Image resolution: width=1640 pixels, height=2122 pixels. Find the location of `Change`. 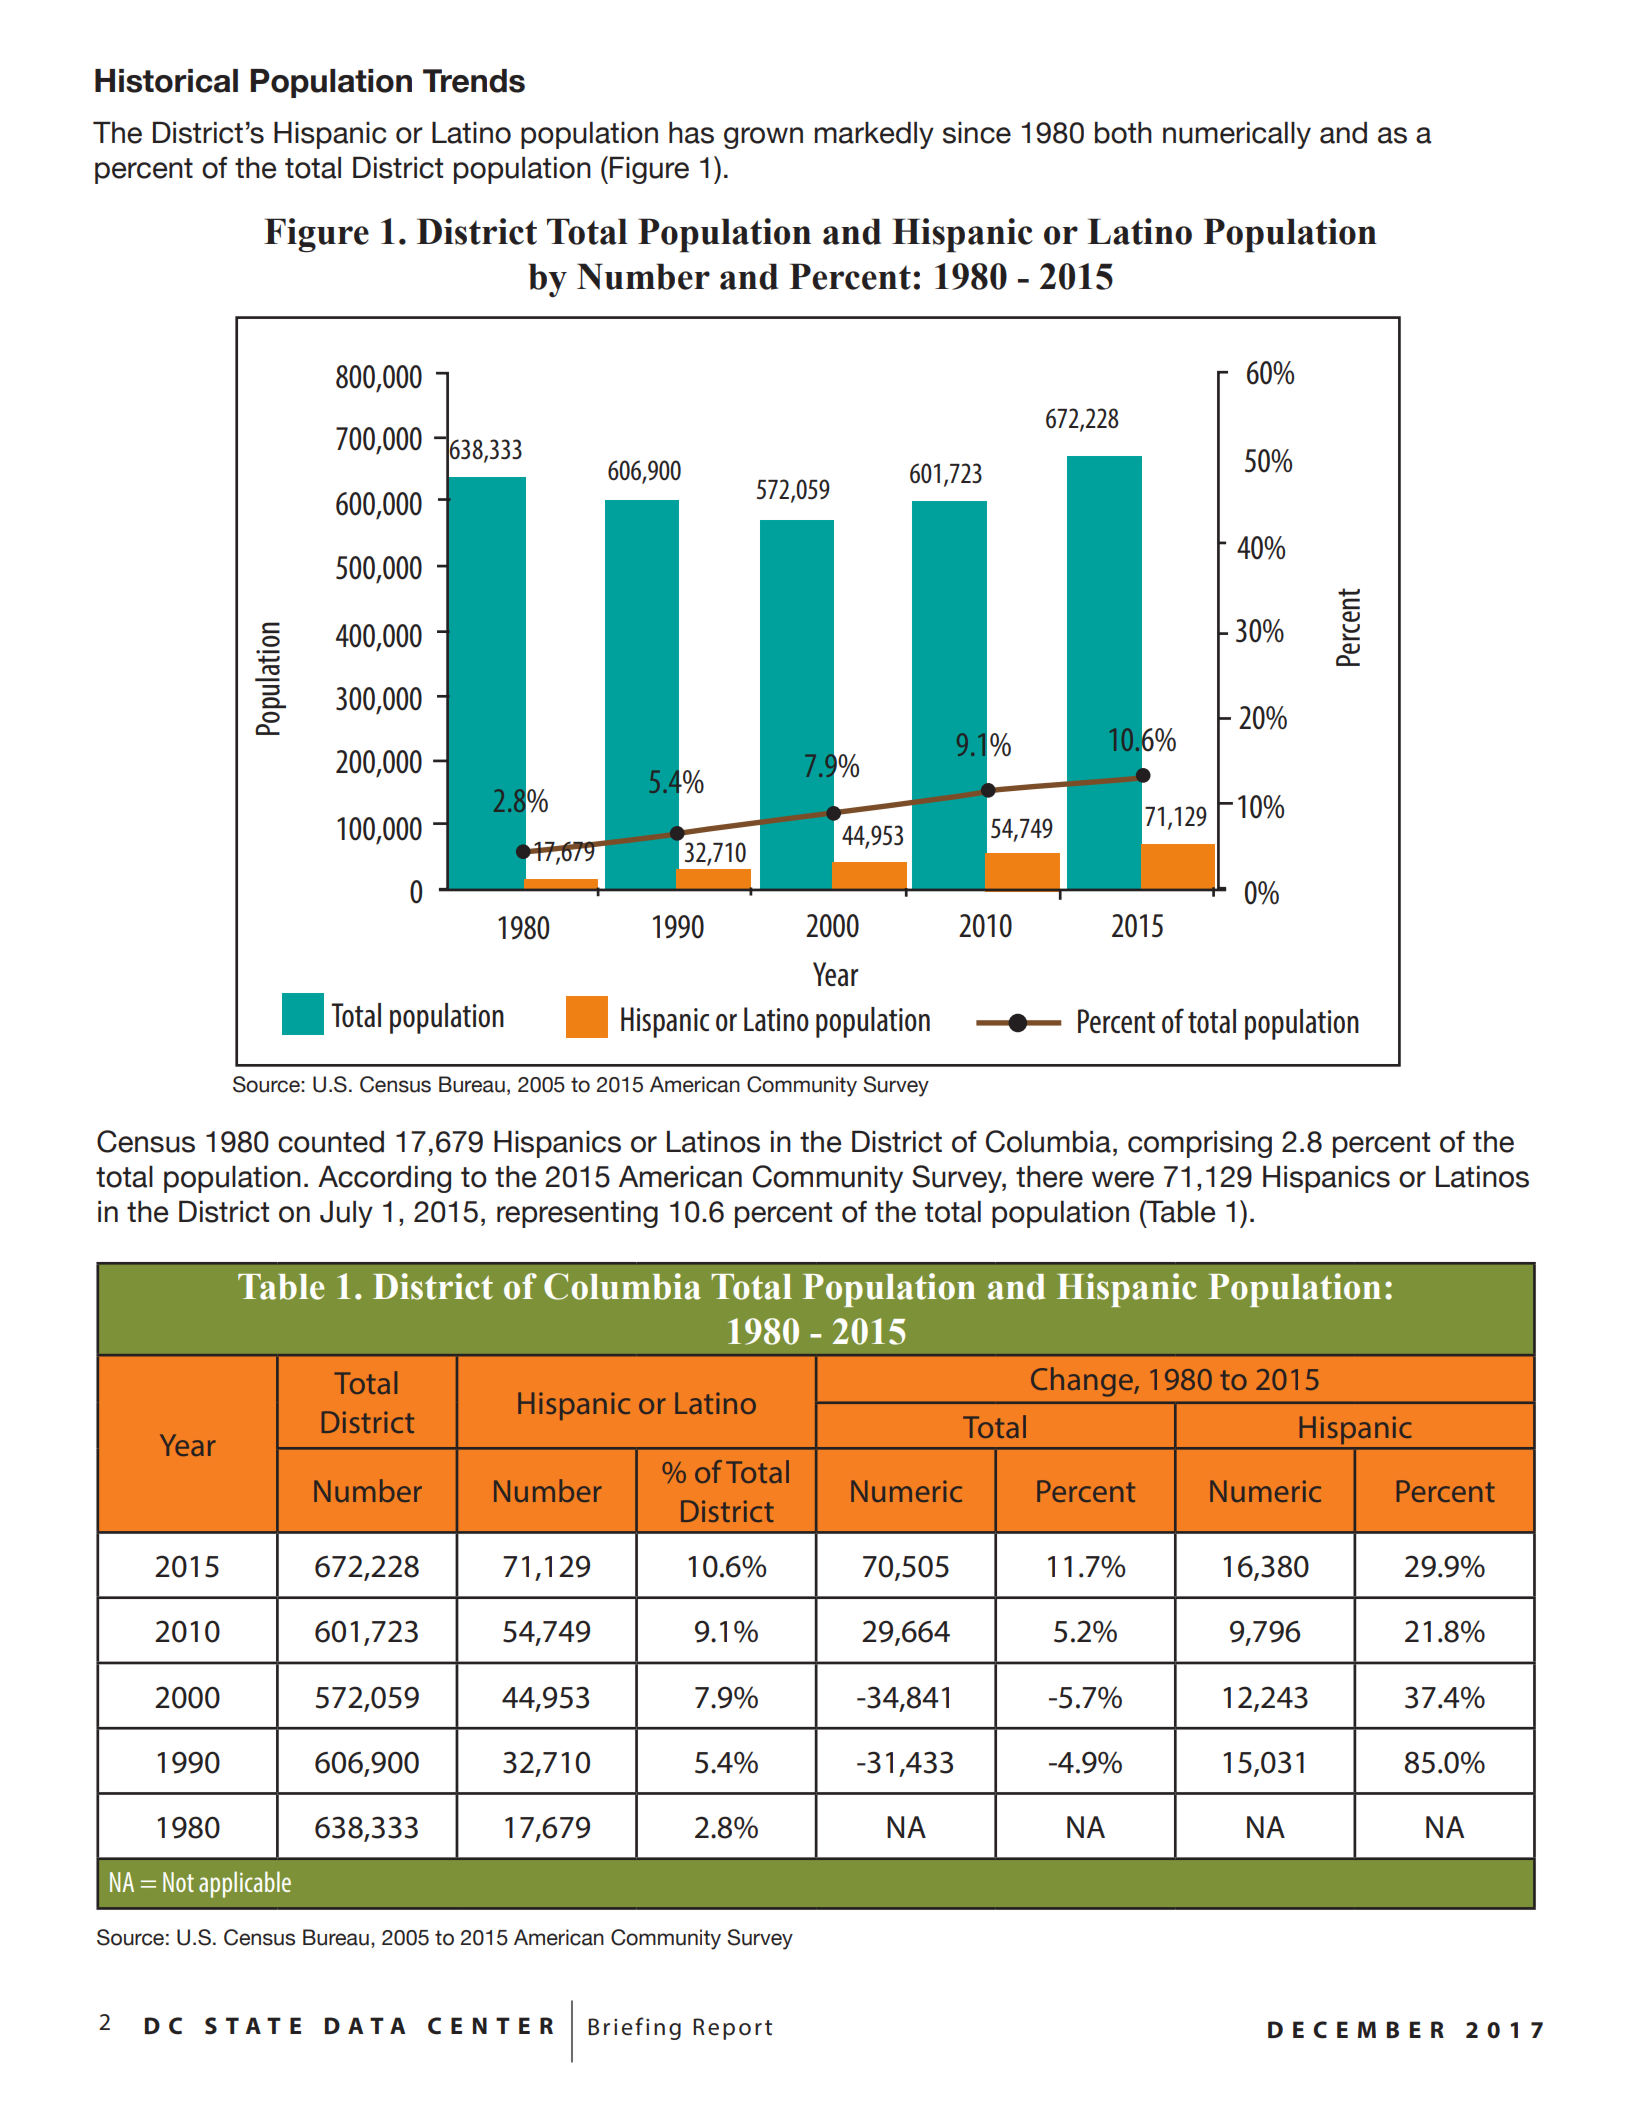

Change is located at coordinates (1083, 1382).
